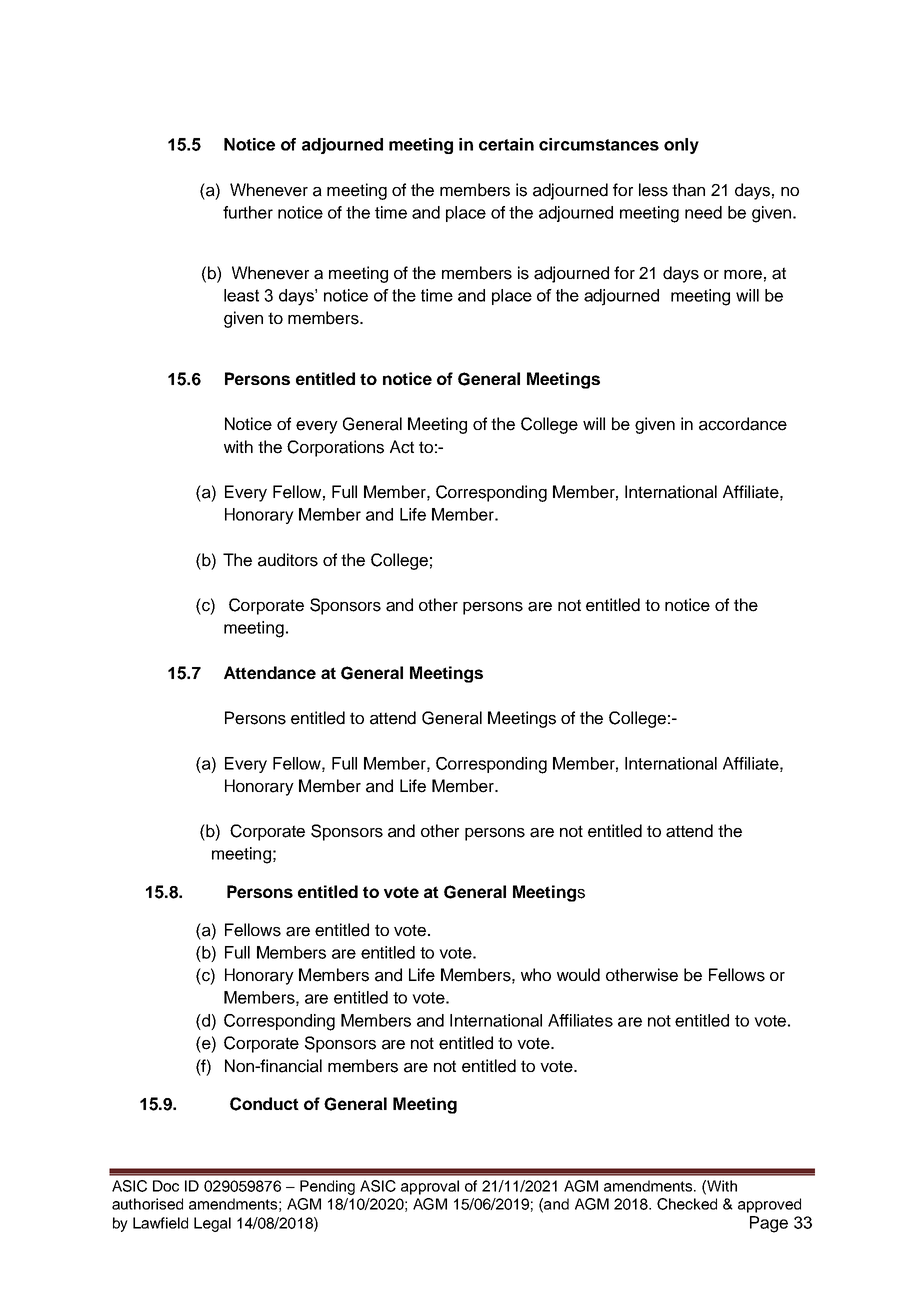 This screenshot has width=924, height=1308. What do you see at coordinates (578, 975) in the screenshot?
I see `would` at bounding box center [578, 975].
